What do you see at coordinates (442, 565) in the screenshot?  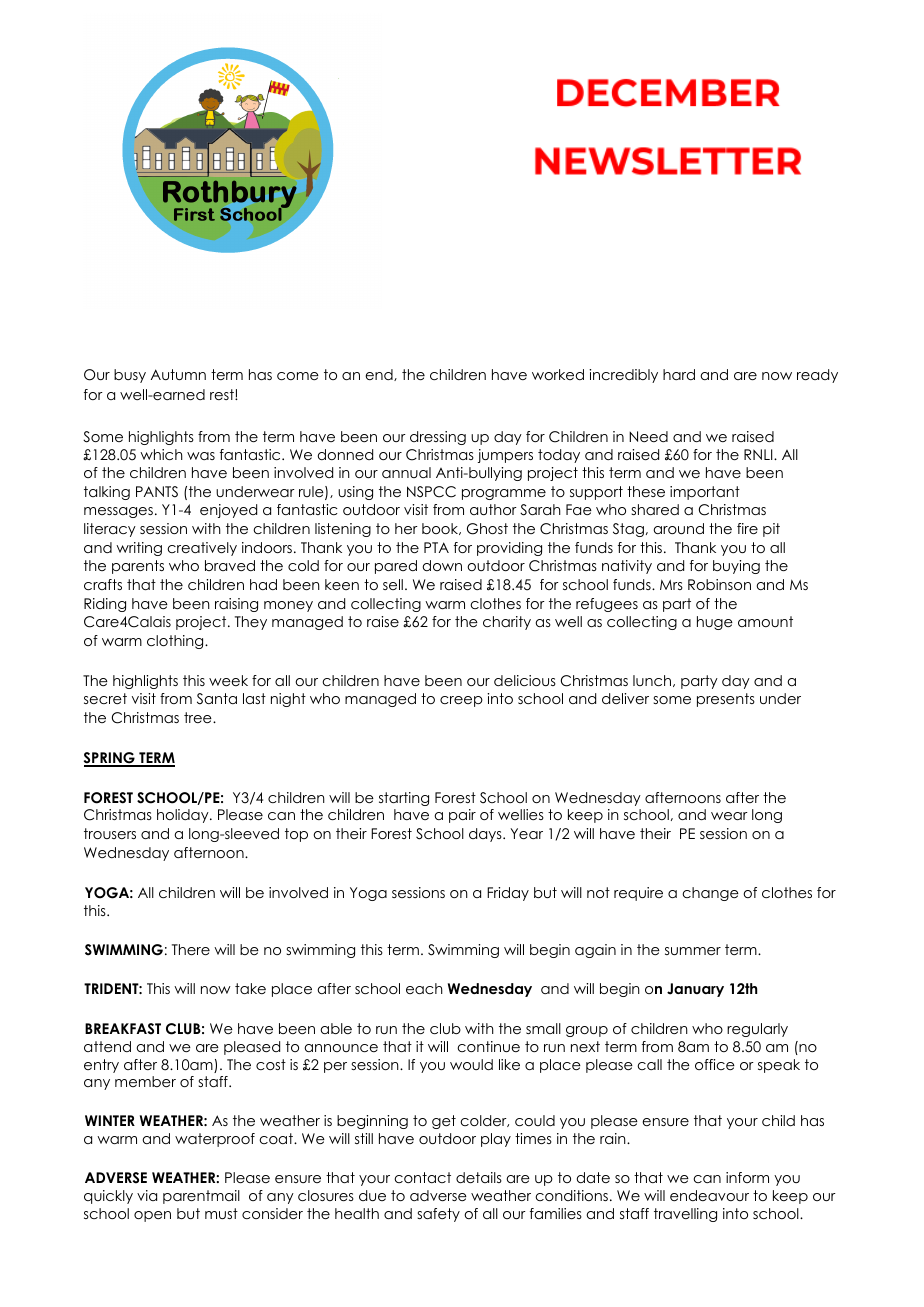 I see `down` at bounding box center [442, 565].
